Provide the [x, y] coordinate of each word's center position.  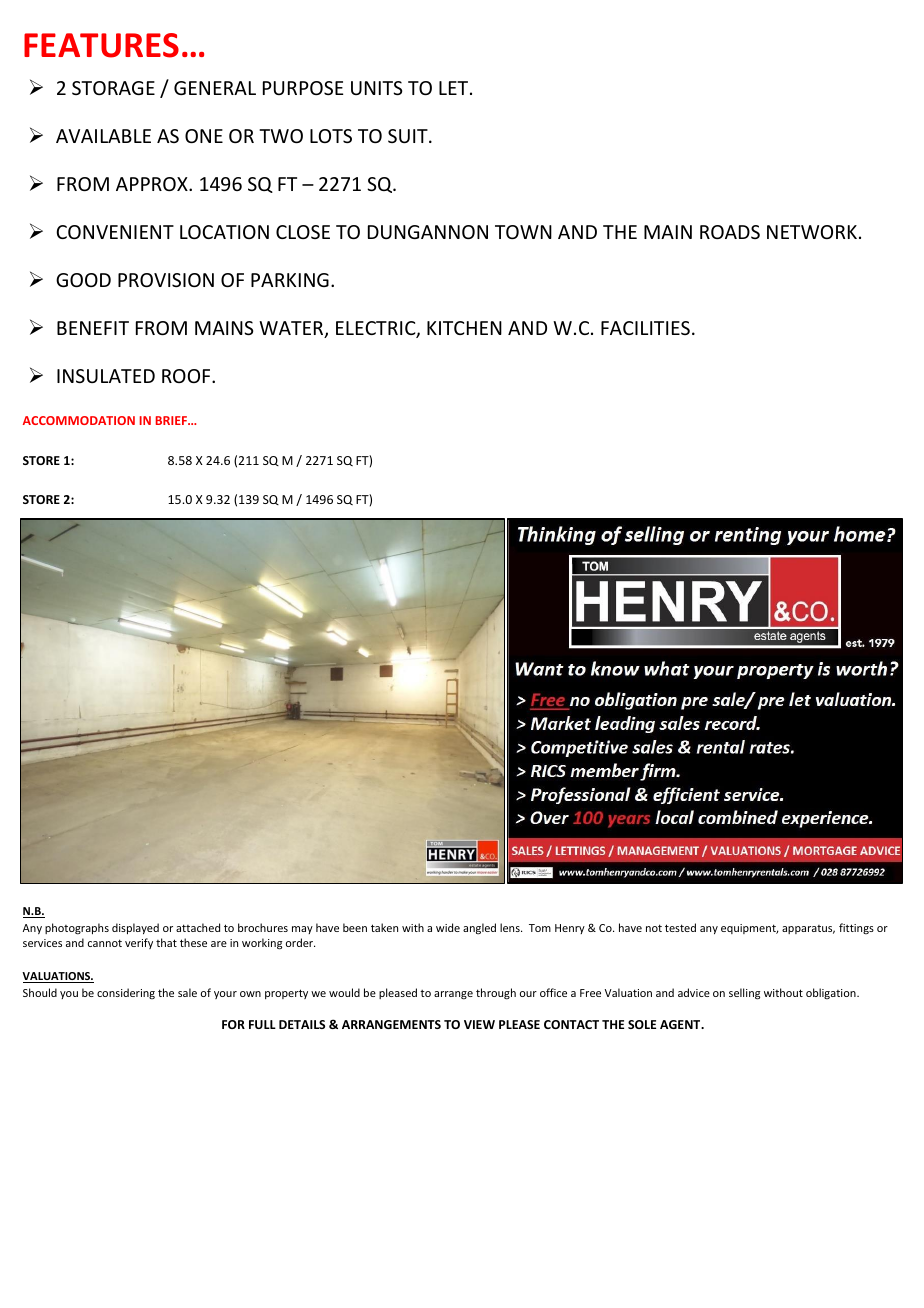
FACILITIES [645, 328]
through [496, 994]
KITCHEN [464, 328]
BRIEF [173, 420]
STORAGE [113, 88]
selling [744, 994]
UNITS [376, 88]
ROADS [730, 232]
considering [126, 993]
